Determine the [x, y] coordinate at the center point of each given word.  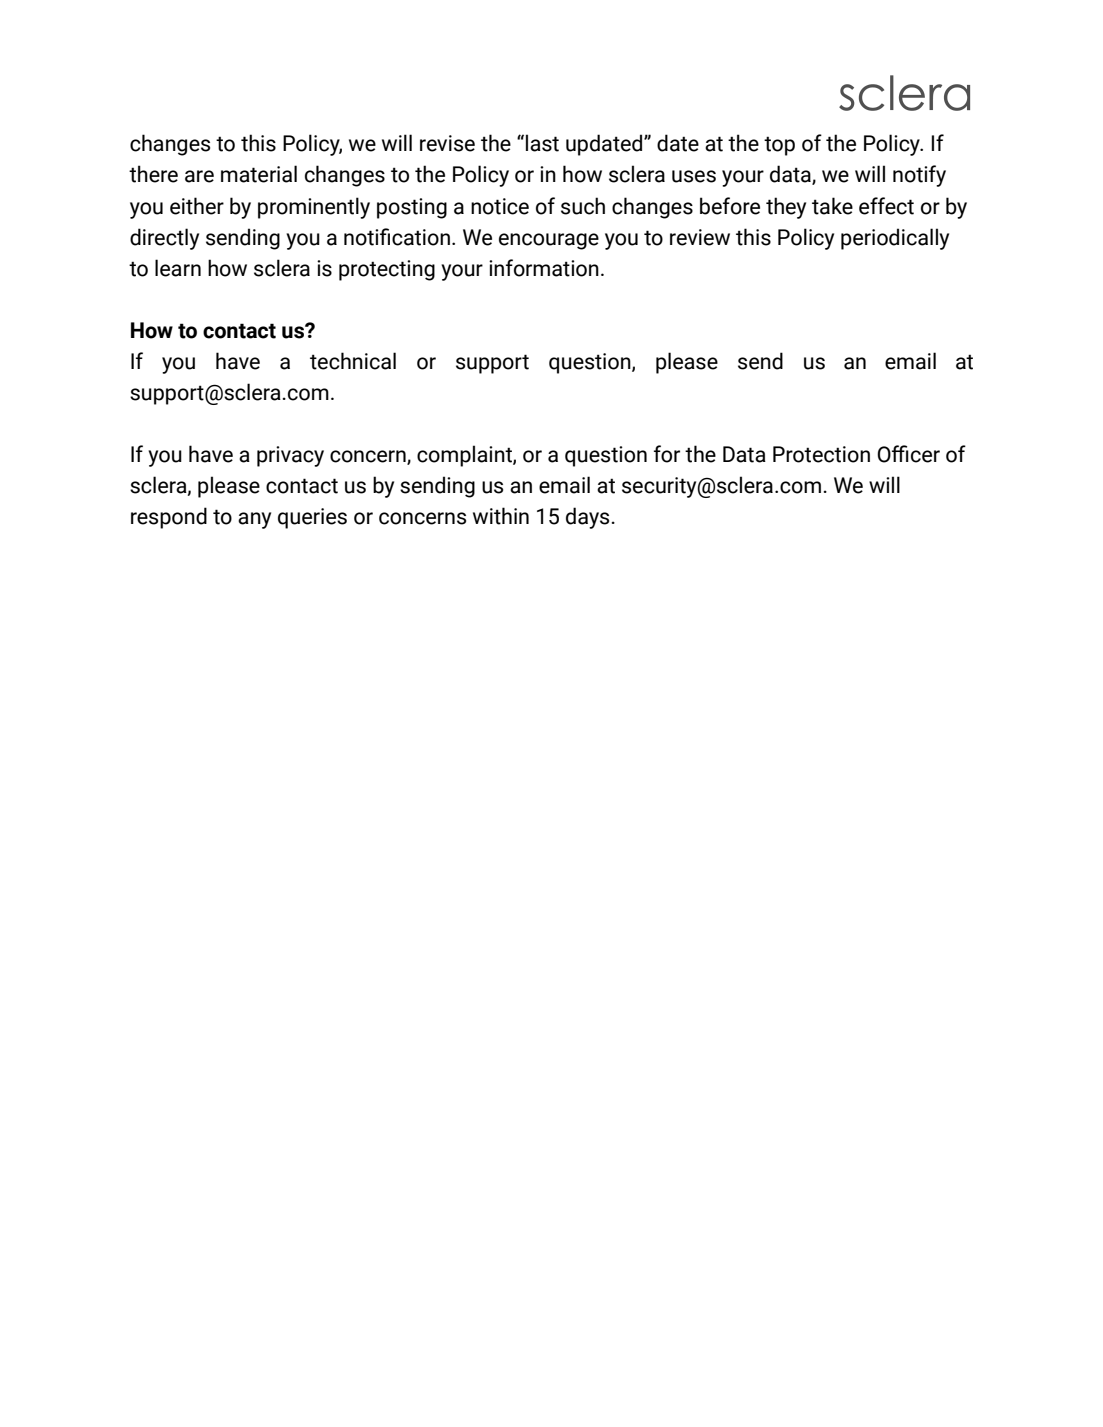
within [501, 516]
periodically [895, 239]
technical [353, 361]
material [259, 174]
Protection [821, 454]
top [779, 146]
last [542, 143]
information [544, 268]
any [254, 520]
